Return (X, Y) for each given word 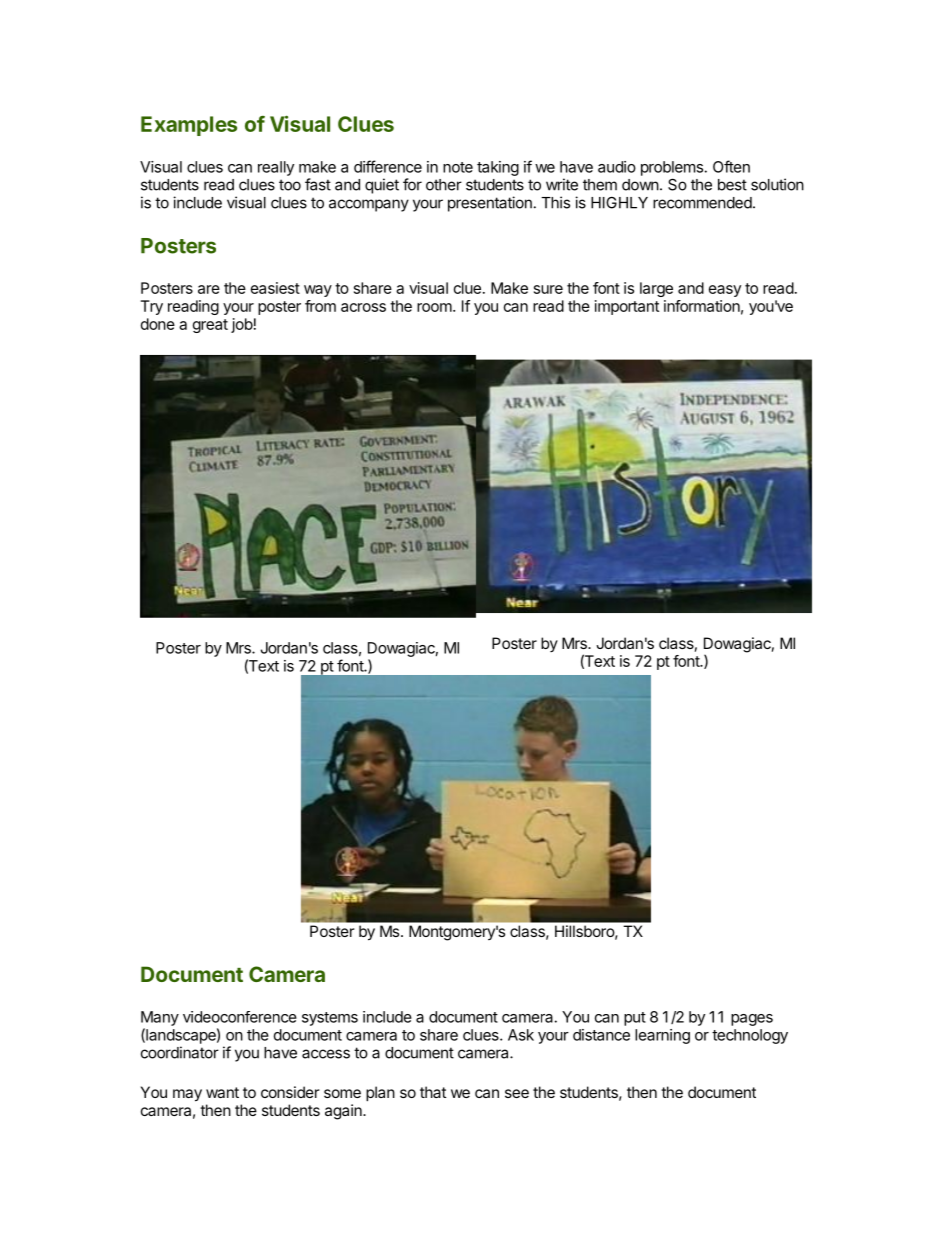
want (222, 1092)
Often (731, 166)
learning (662, 1036)
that (433, 1092)
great (210, 326)
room (434, 307)
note (458, 167)
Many (160, 1018)
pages (752, 1020)
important (627, 307)
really (276, 168)
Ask (521, 1035)
